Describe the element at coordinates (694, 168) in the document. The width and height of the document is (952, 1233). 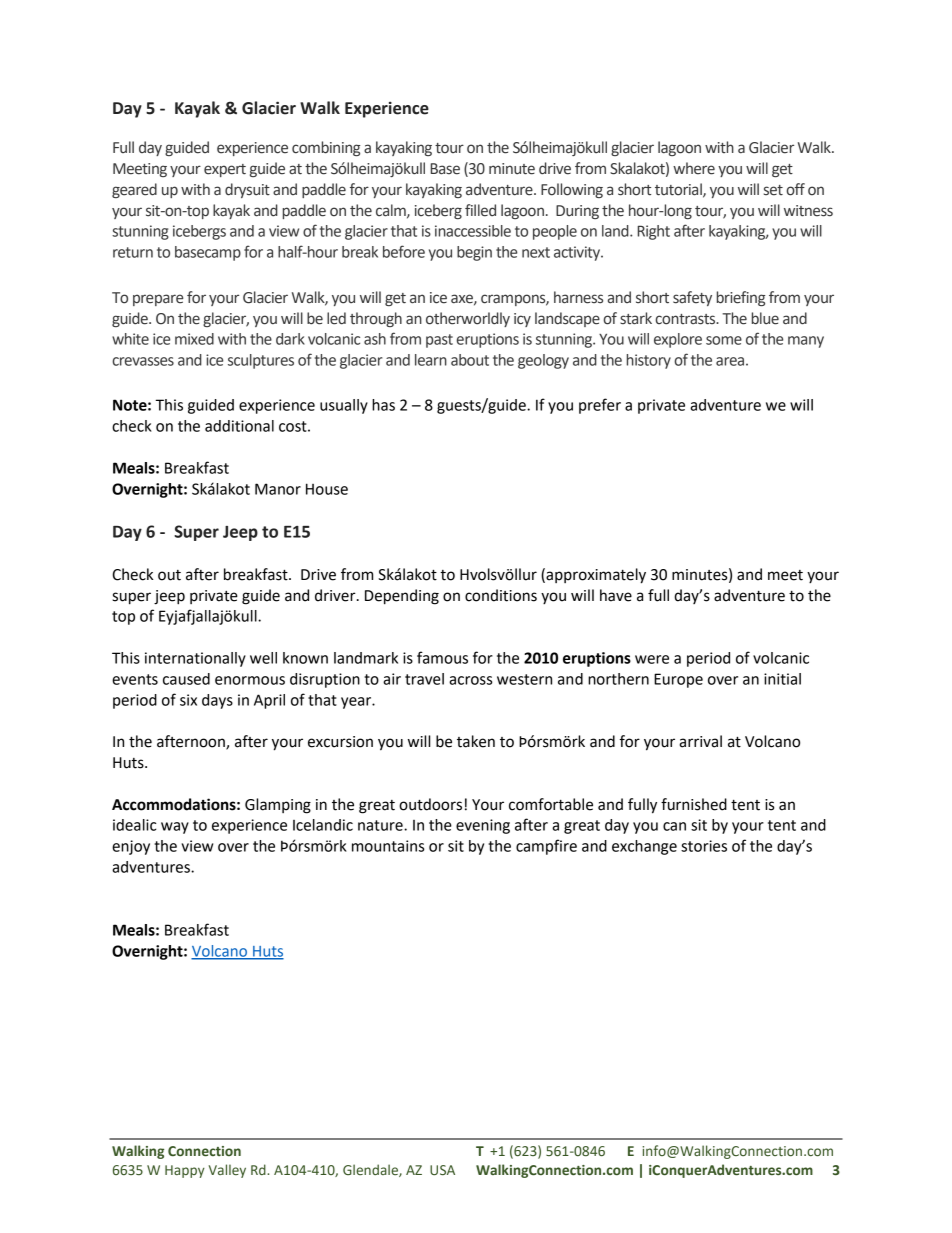
I see `where` at that location.
